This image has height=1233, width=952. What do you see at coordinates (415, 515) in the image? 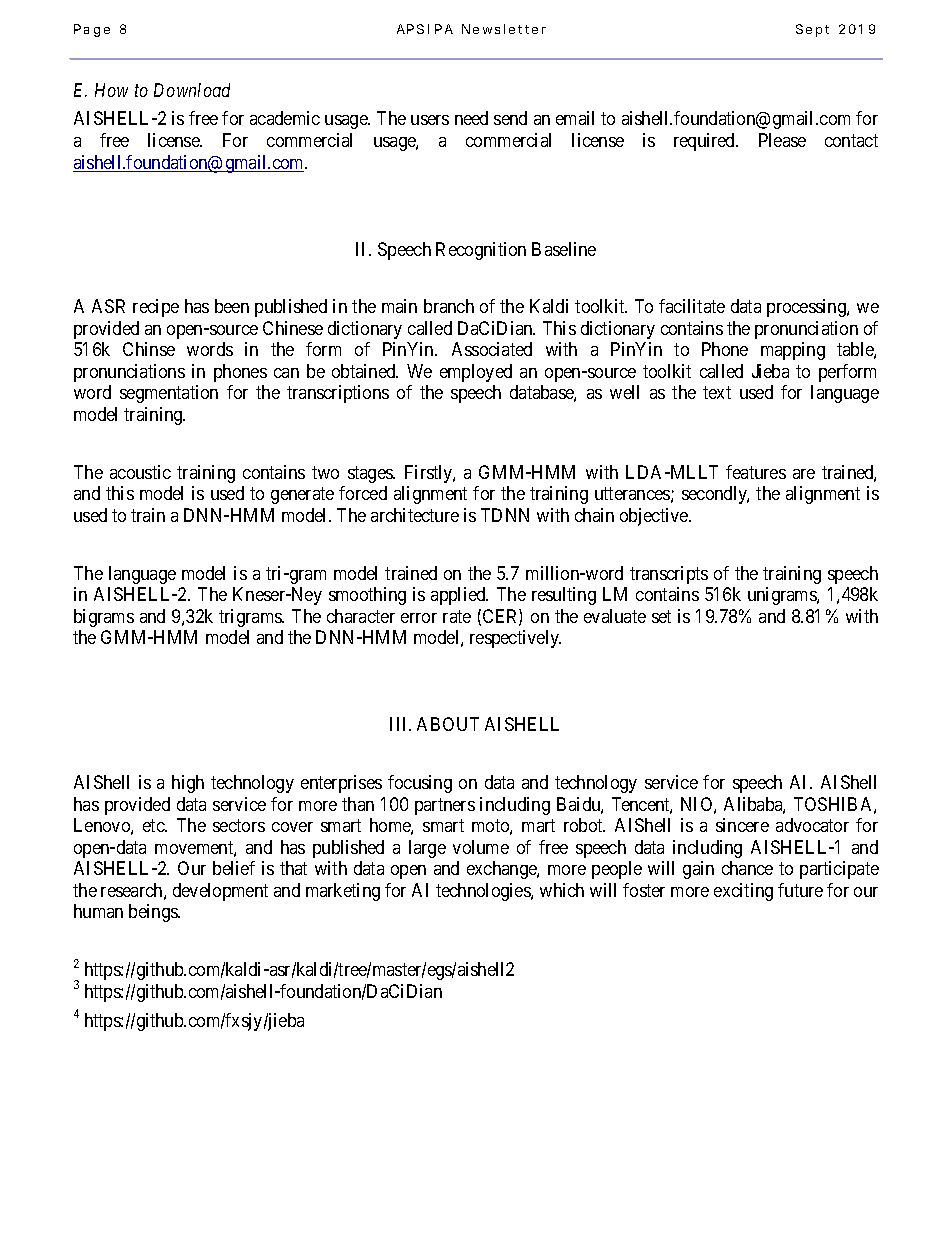
I see `architecture` at bounding box center [415, 515].
